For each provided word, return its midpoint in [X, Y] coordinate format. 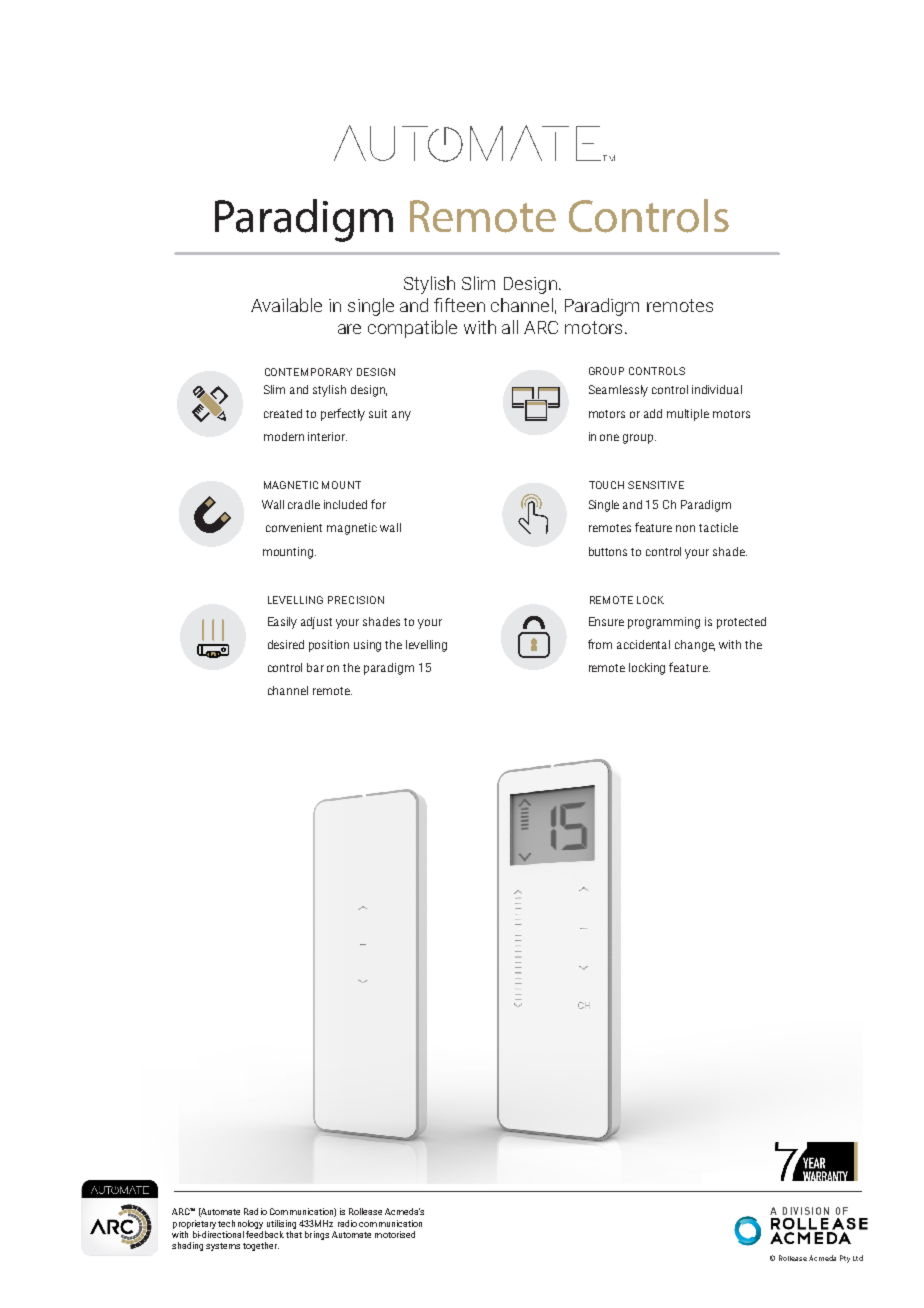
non [685, 528]
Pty [845, 1259]
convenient [294, 527]
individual [717, 389]
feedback [265, 1233]
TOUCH [606, 485]
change [695, 646]
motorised [395, 1234]
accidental [643, 644]
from [600, 644]
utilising [281, 1224]
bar [315, 667]
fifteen [459, 305]
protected [741, 623]
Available [286, 305]
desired [286, 644]
